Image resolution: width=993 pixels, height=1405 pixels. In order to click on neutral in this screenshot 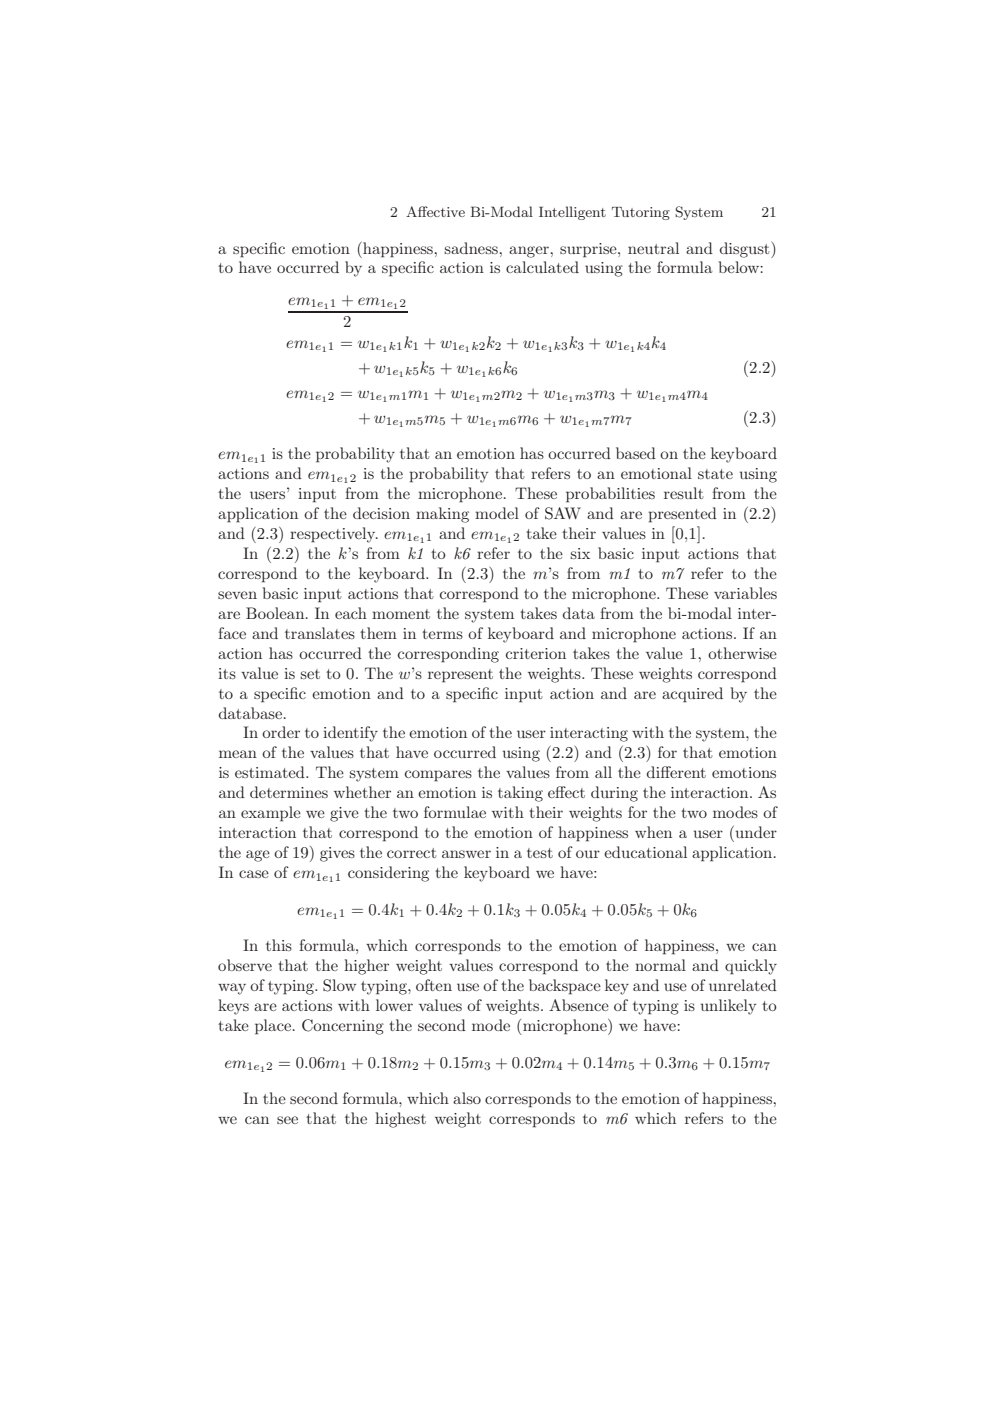, I will do `click(653, 248)`.
